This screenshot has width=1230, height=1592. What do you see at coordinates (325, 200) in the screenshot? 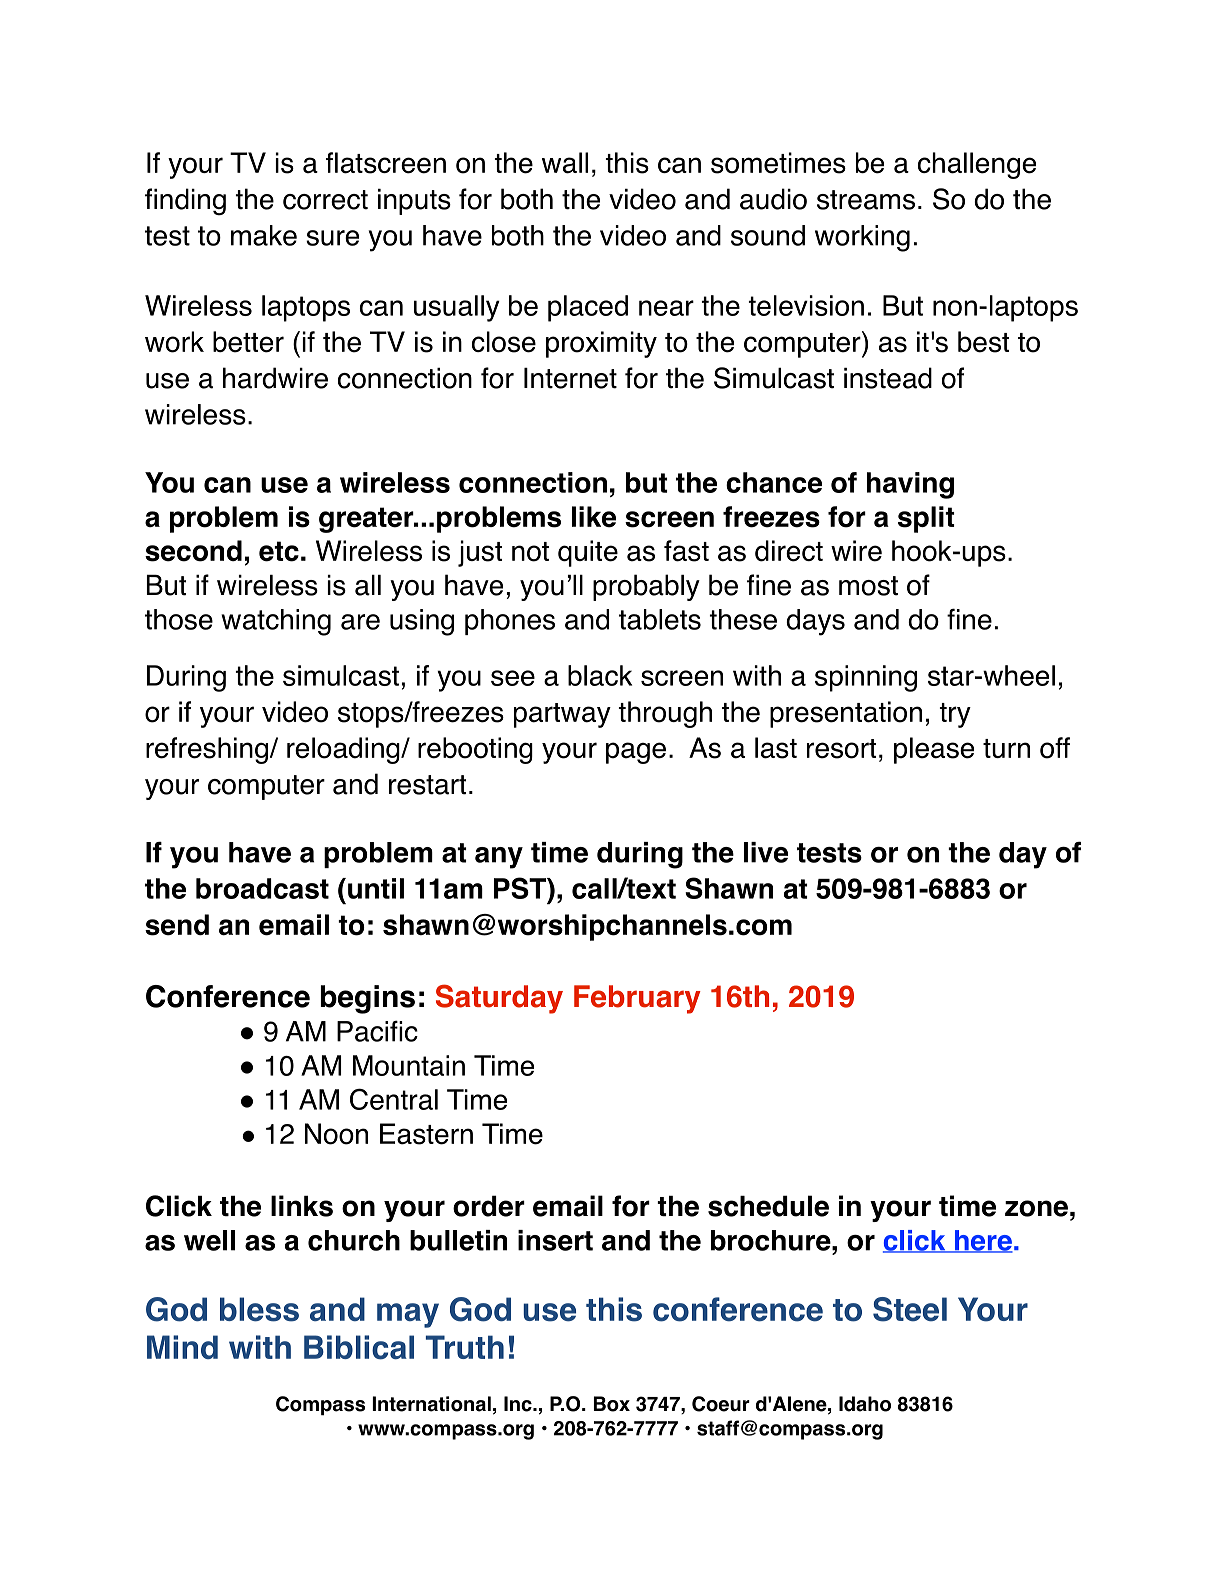
I see `correct` at bounding box center [325, 200].
